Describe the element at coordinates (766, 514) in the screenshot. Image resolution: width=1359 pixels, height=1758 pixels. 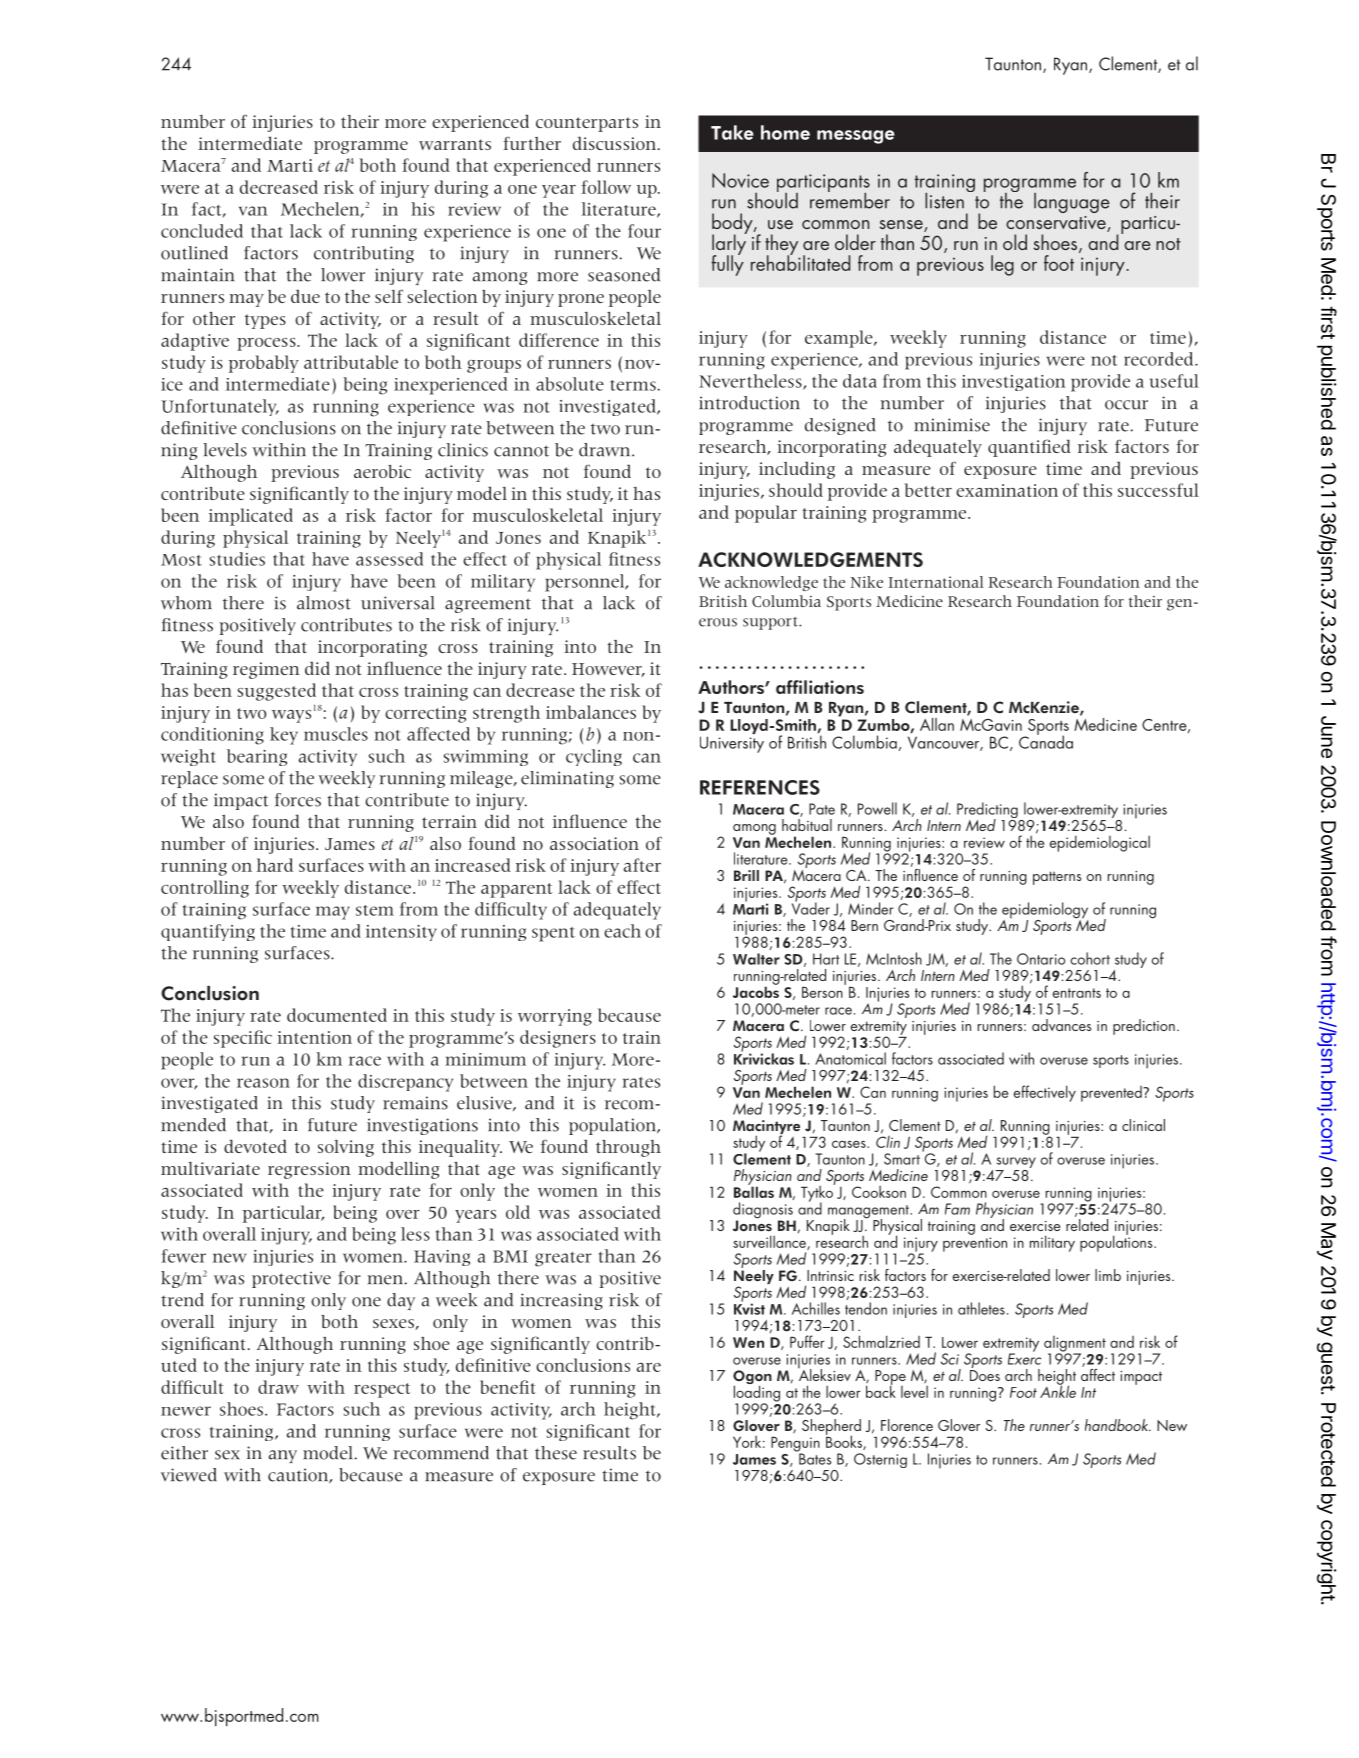
I see `popular` at that location.
